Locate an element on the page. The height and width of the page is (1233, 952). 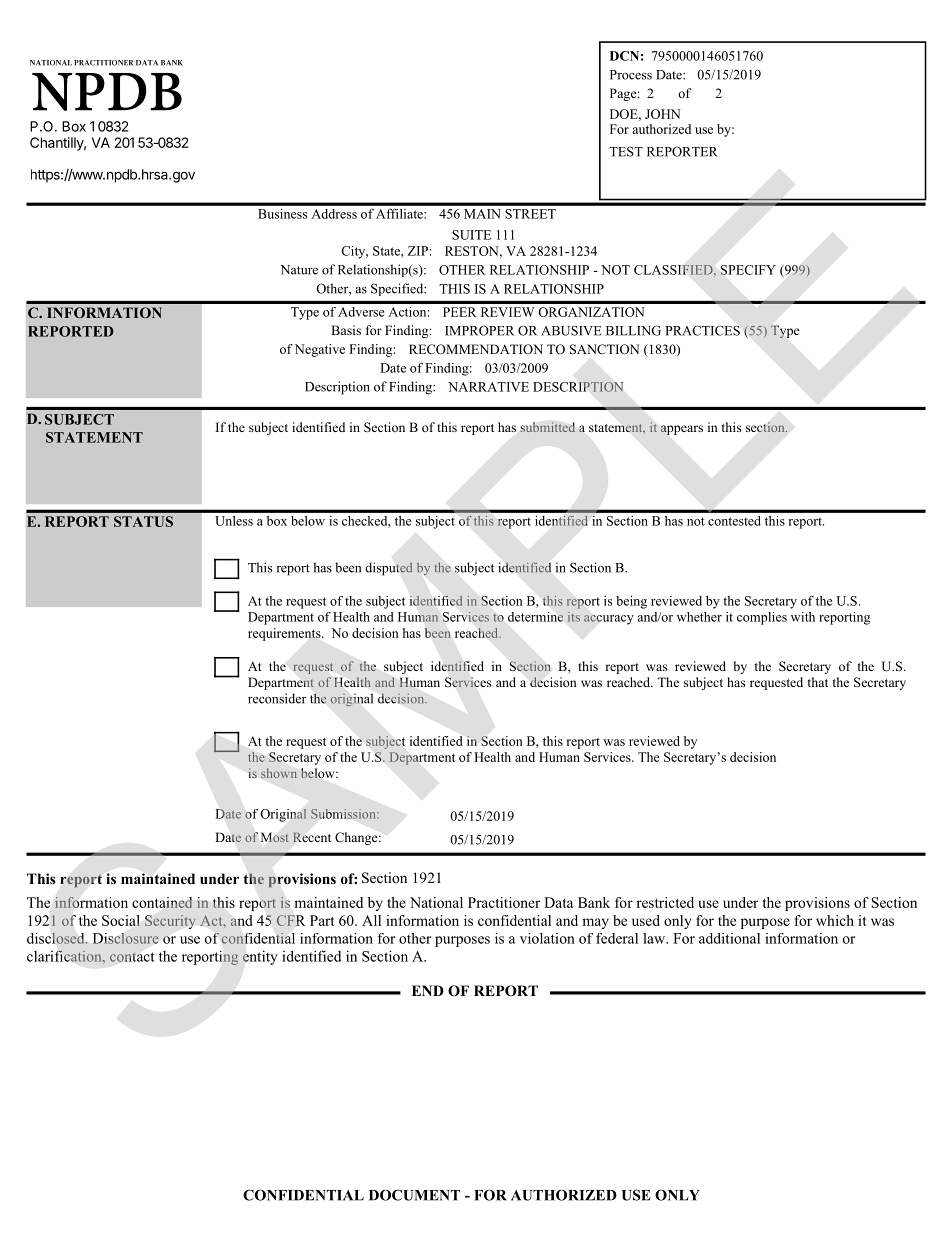
additional is located at coordinates (729, 938).
